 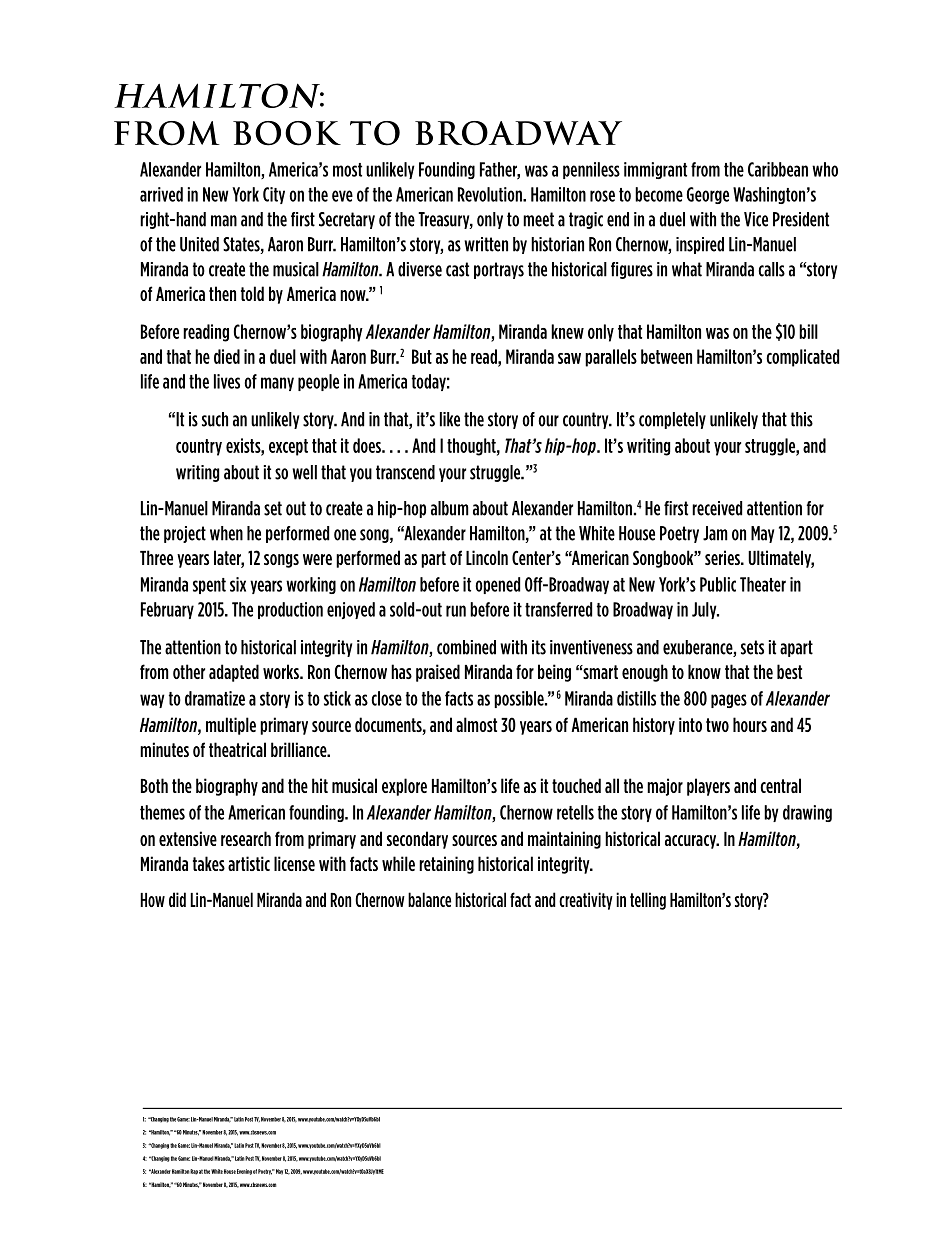 What do you see at coordinates (422, 356) in the screenshot?
I see `But` at bounding box center [422, 356].
